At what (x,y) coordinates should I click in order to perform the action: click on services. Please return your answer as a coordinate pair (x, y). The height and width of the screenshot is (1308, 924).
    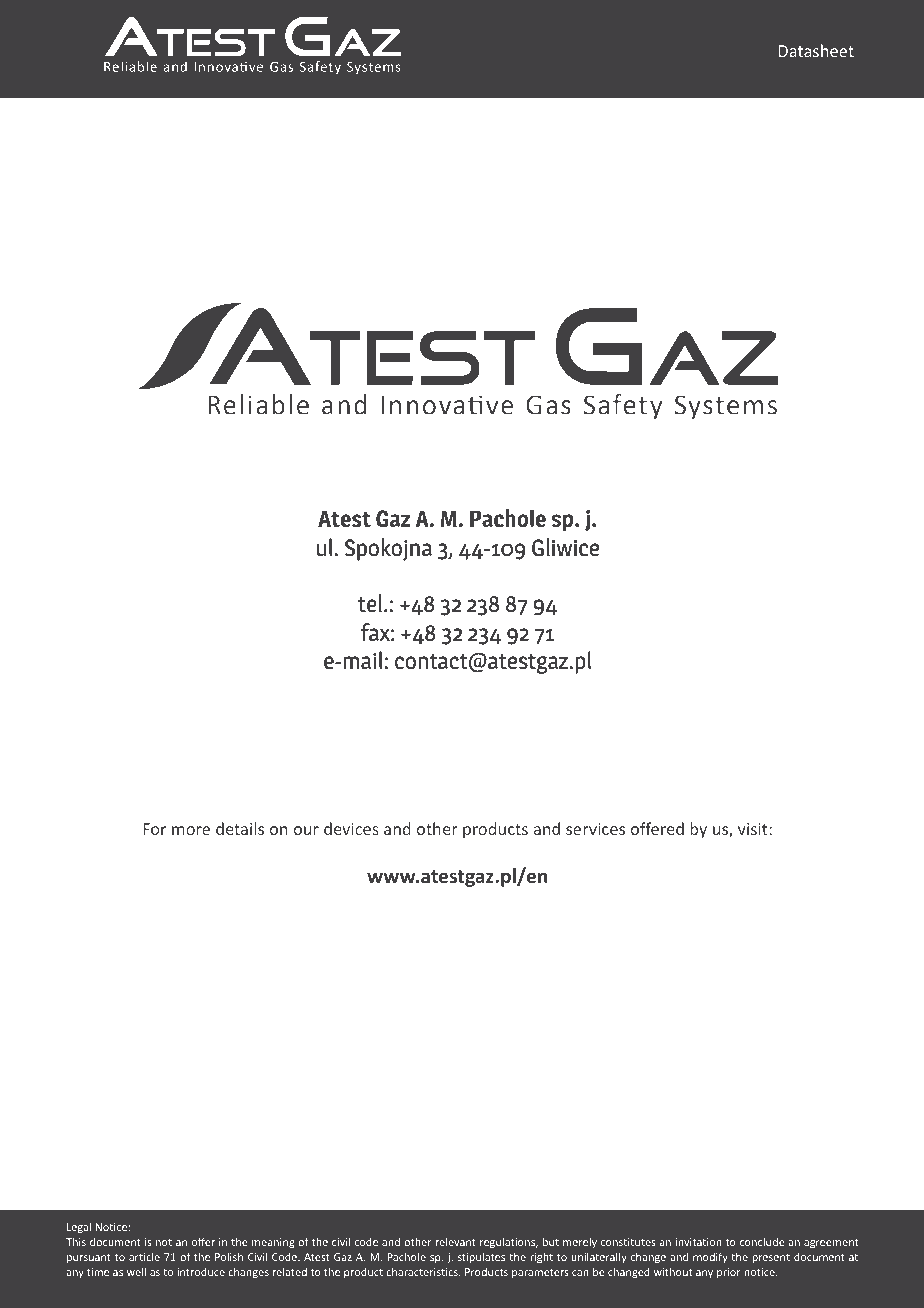
    Looking at the image, I should click on (595, 829).
